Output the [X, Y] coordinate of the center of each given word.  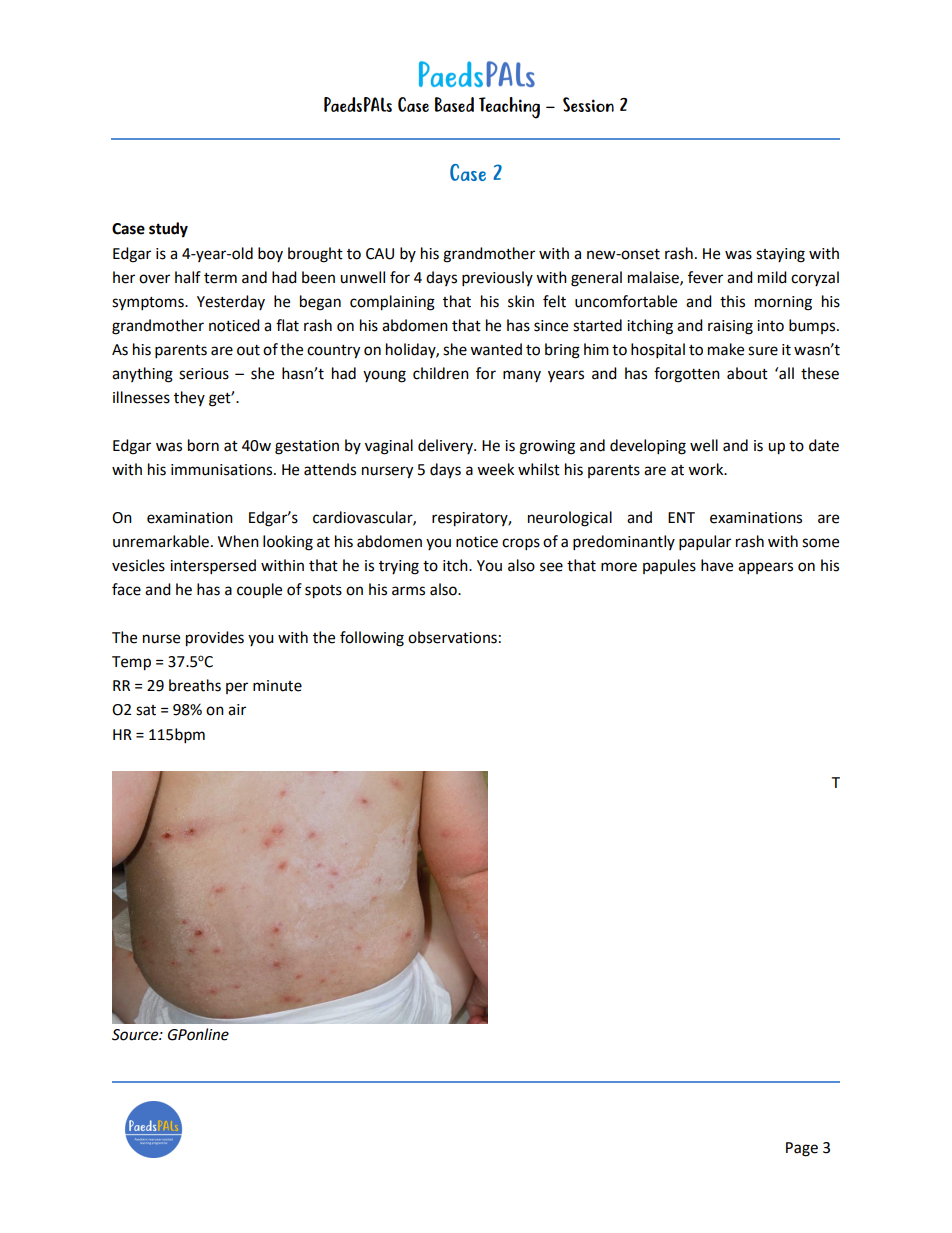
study [168, 230]
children [441, 373]
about [747, 373]
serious [204, 374]
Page [802, 1149]
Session [588, 104]
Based [454, 104]
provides [215, 639]
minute [277, 686]
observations [452, 637]
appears [765, 568]
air [237, 710]
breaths [195, 685]
